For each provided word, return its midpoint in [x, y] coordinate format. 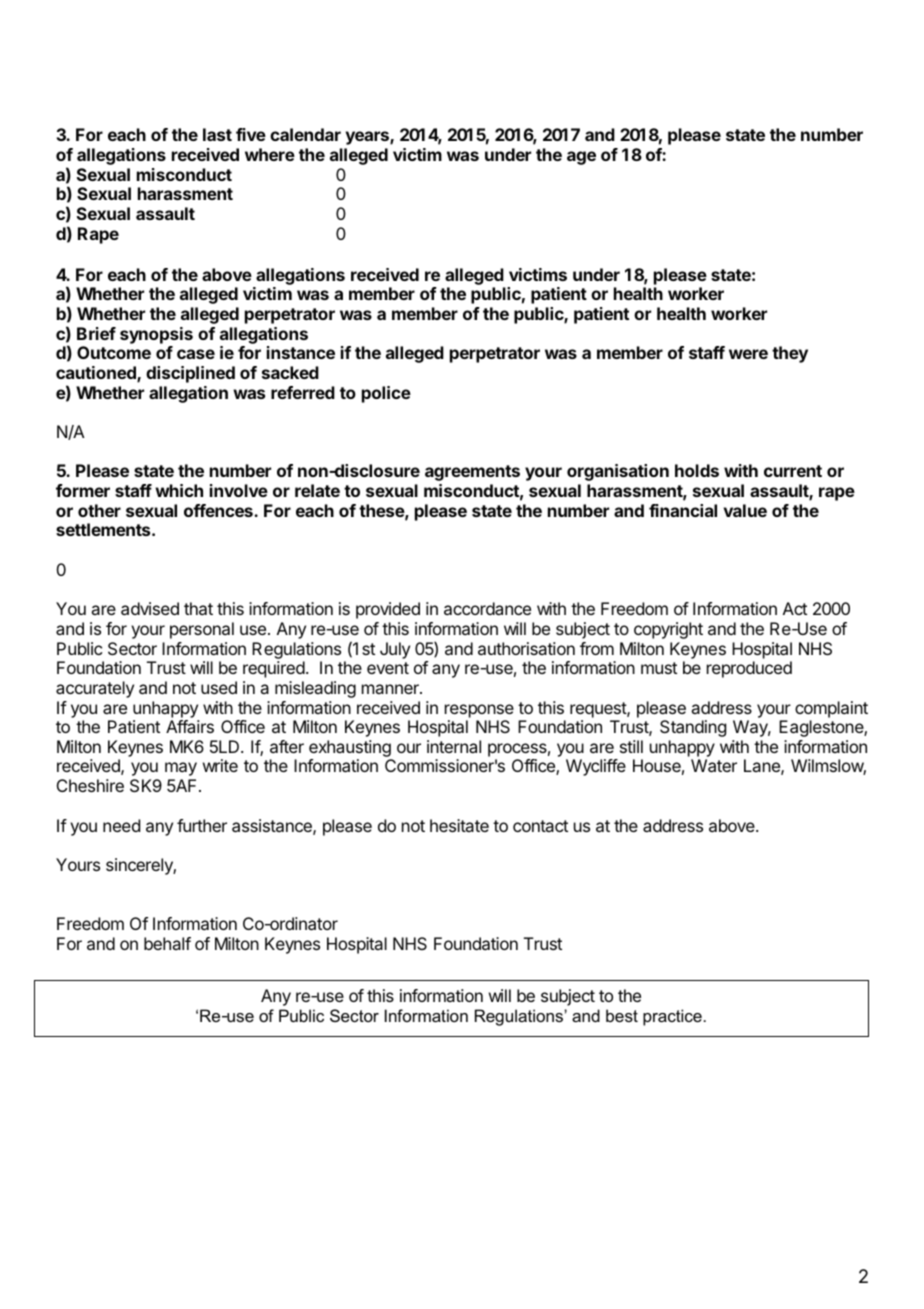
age [581, 158]
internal [454, 746]
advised [150, 608]
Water [714, 765]
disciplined [190, 374]
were [748, 354]
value [745, 510]
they [790, 354]
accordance [487, 608]
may [181, 769]
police [386, 394]
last [217, 134]
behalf [167, 943]
